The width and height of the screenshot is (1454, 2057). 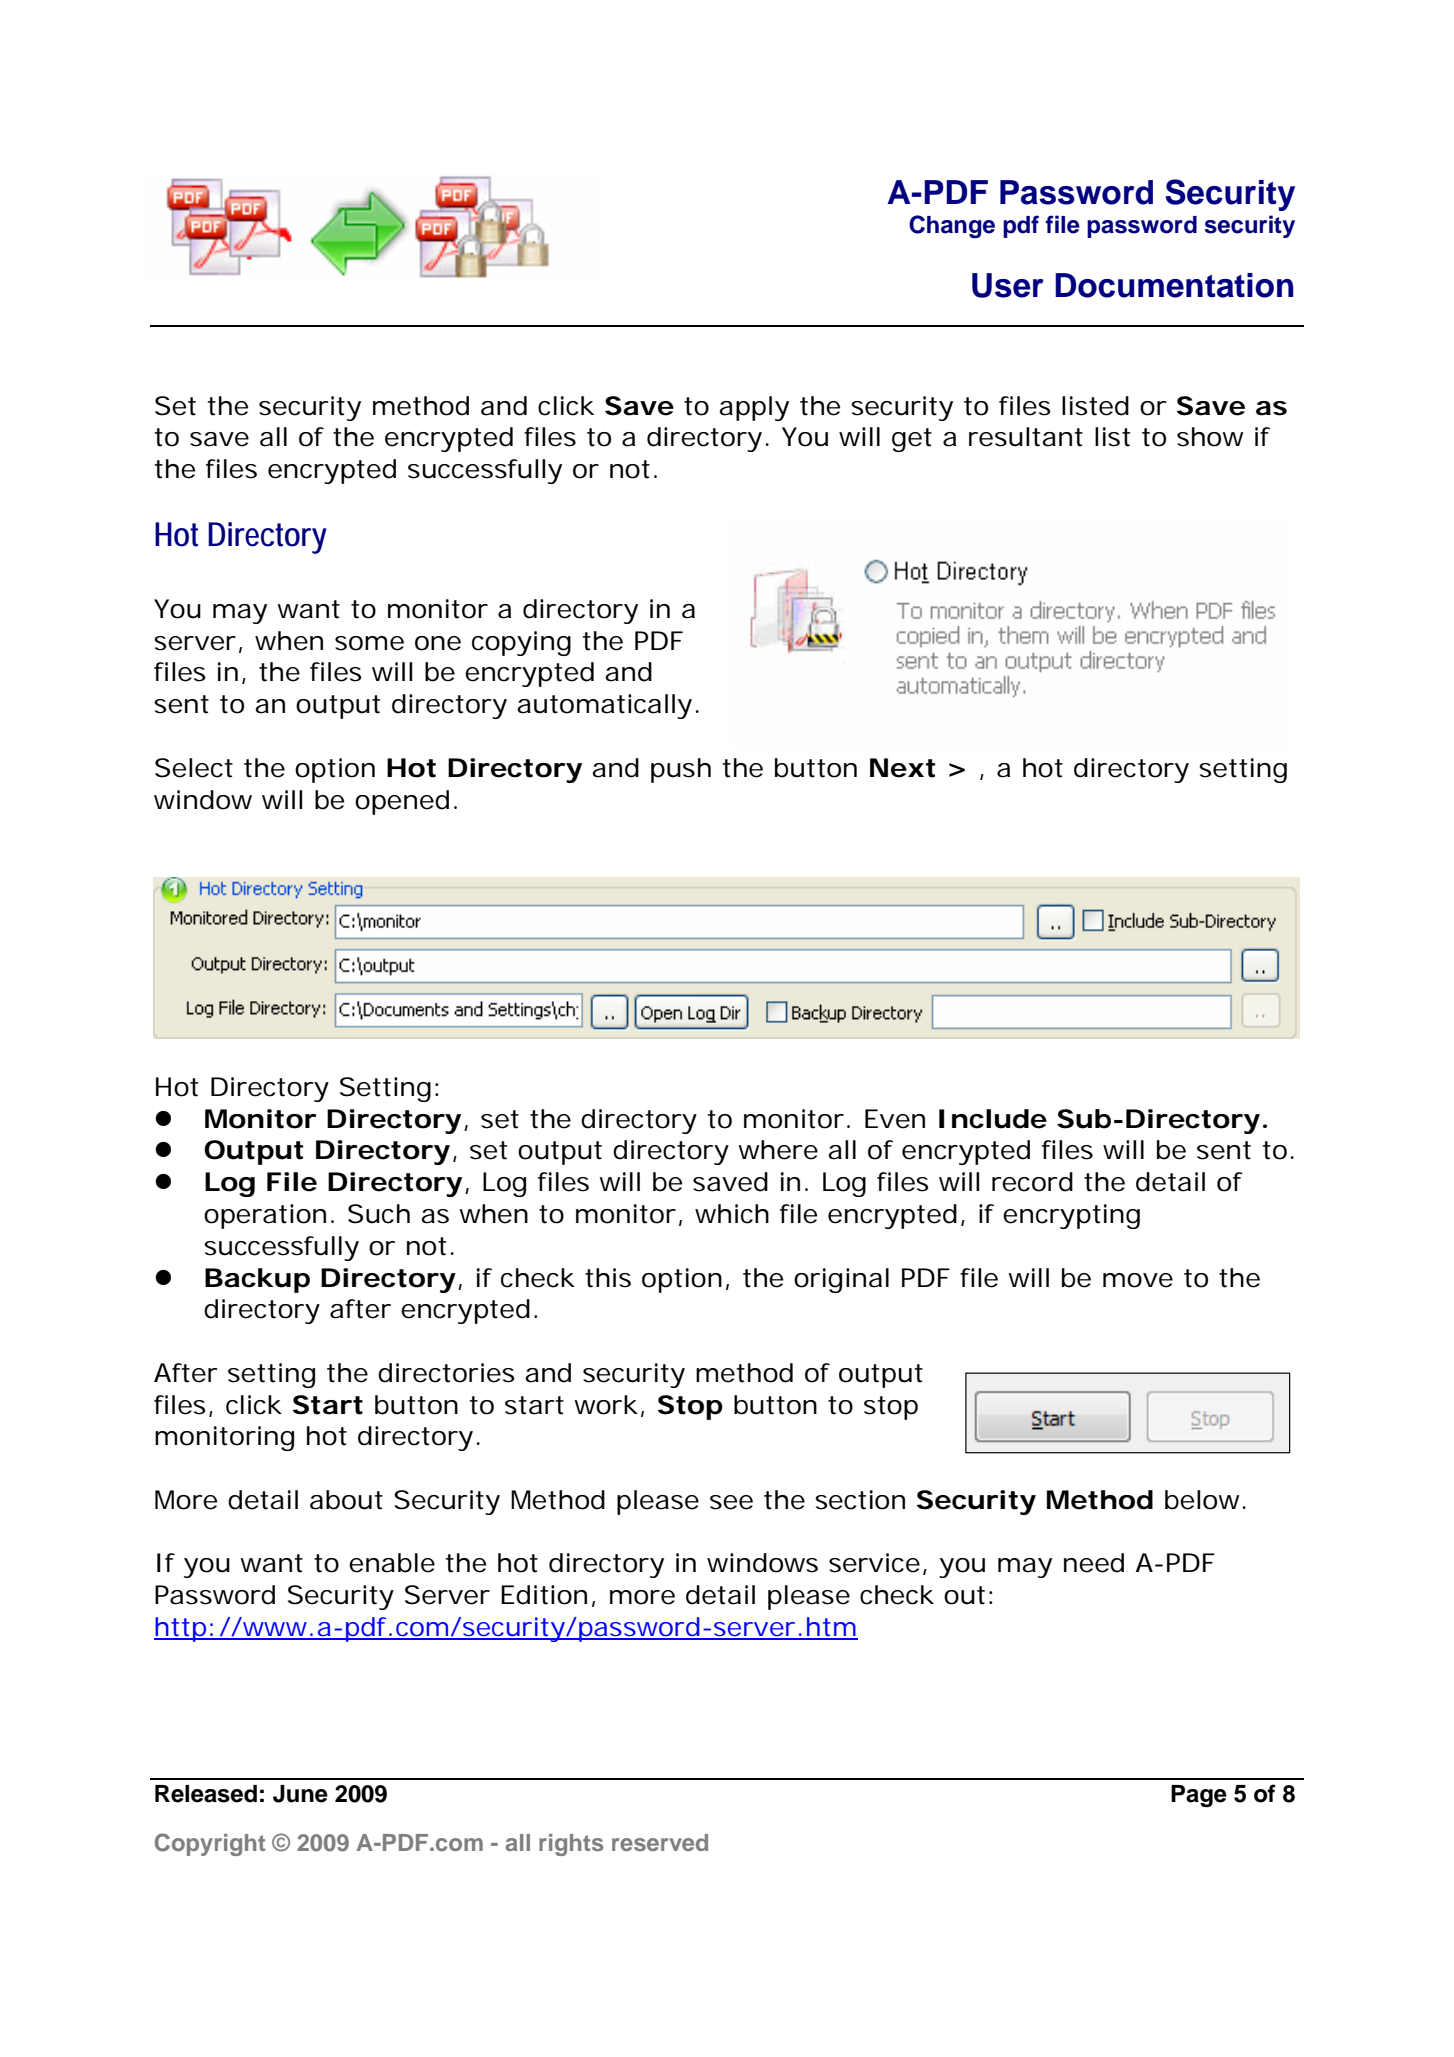 What do you see at coordinates (778, 1150) in the screenshot?
I see `where` at bounding box center [778, 1150].
